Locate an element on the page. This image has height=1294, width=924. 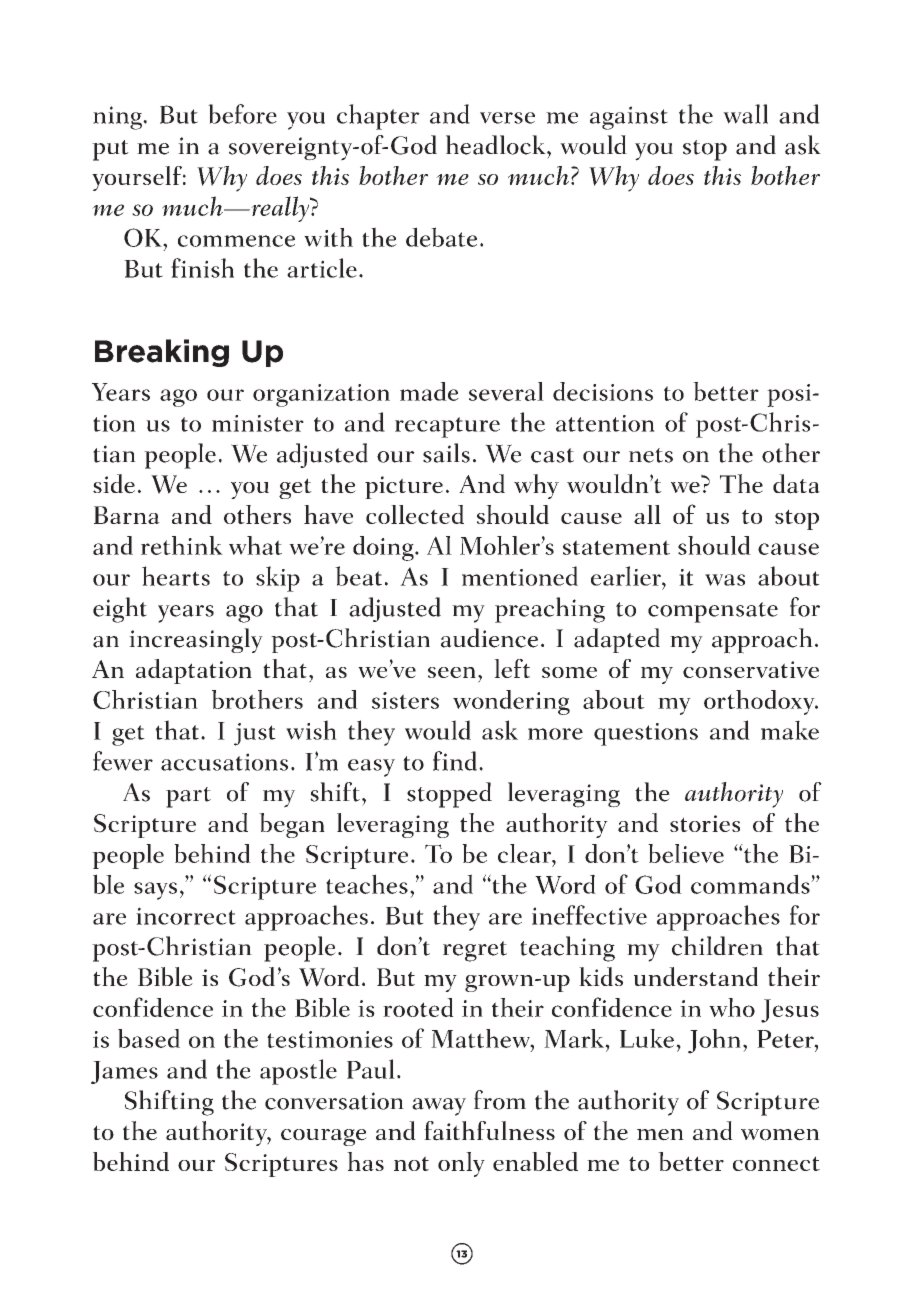
increasingly is located at coordinates (196, 640).
